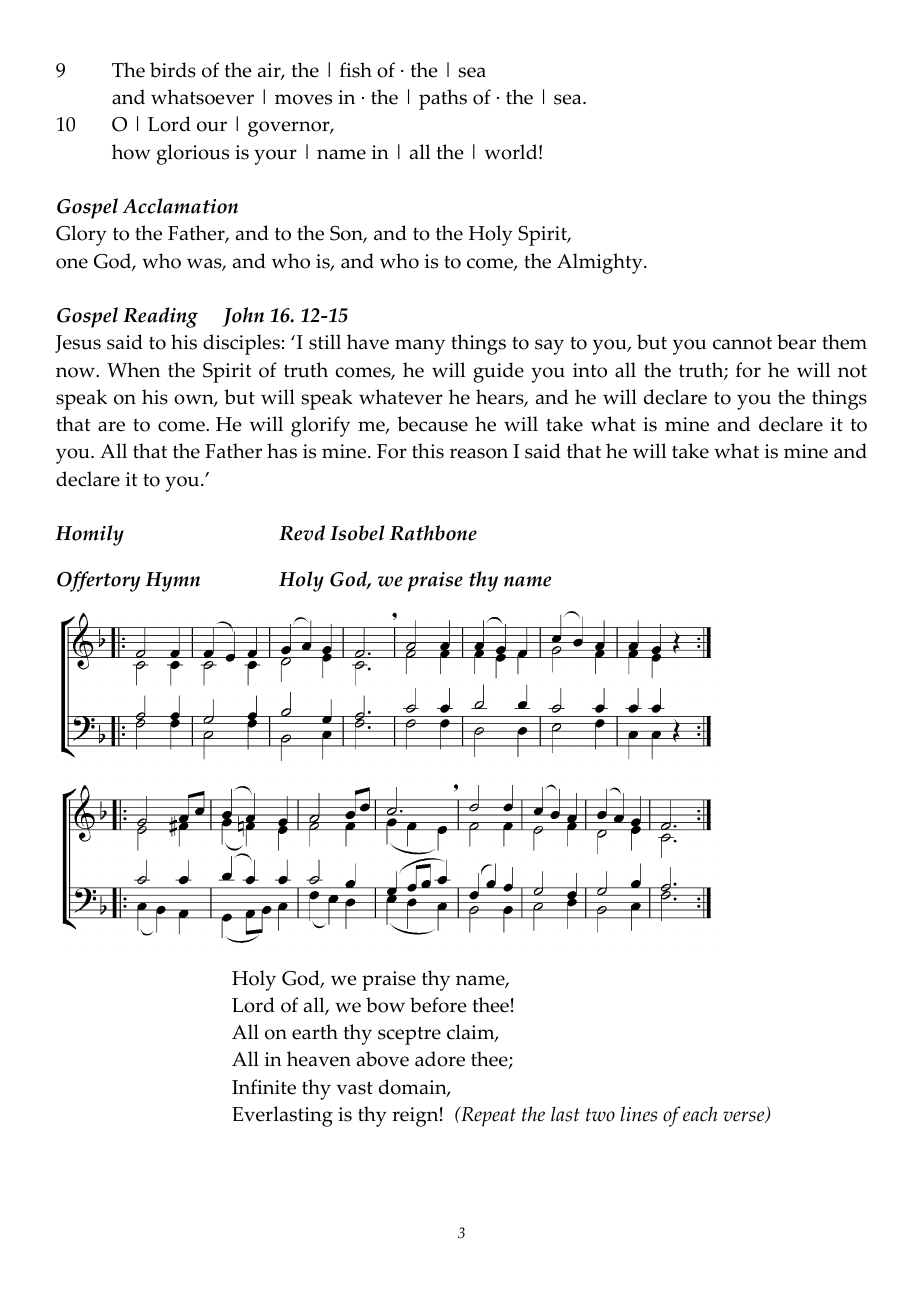 Image resolution: width=924 pixels, height=1308 pixels. Describe the element at coordinates (745, 1117) in the screenshot. I see `verse` at that location.
